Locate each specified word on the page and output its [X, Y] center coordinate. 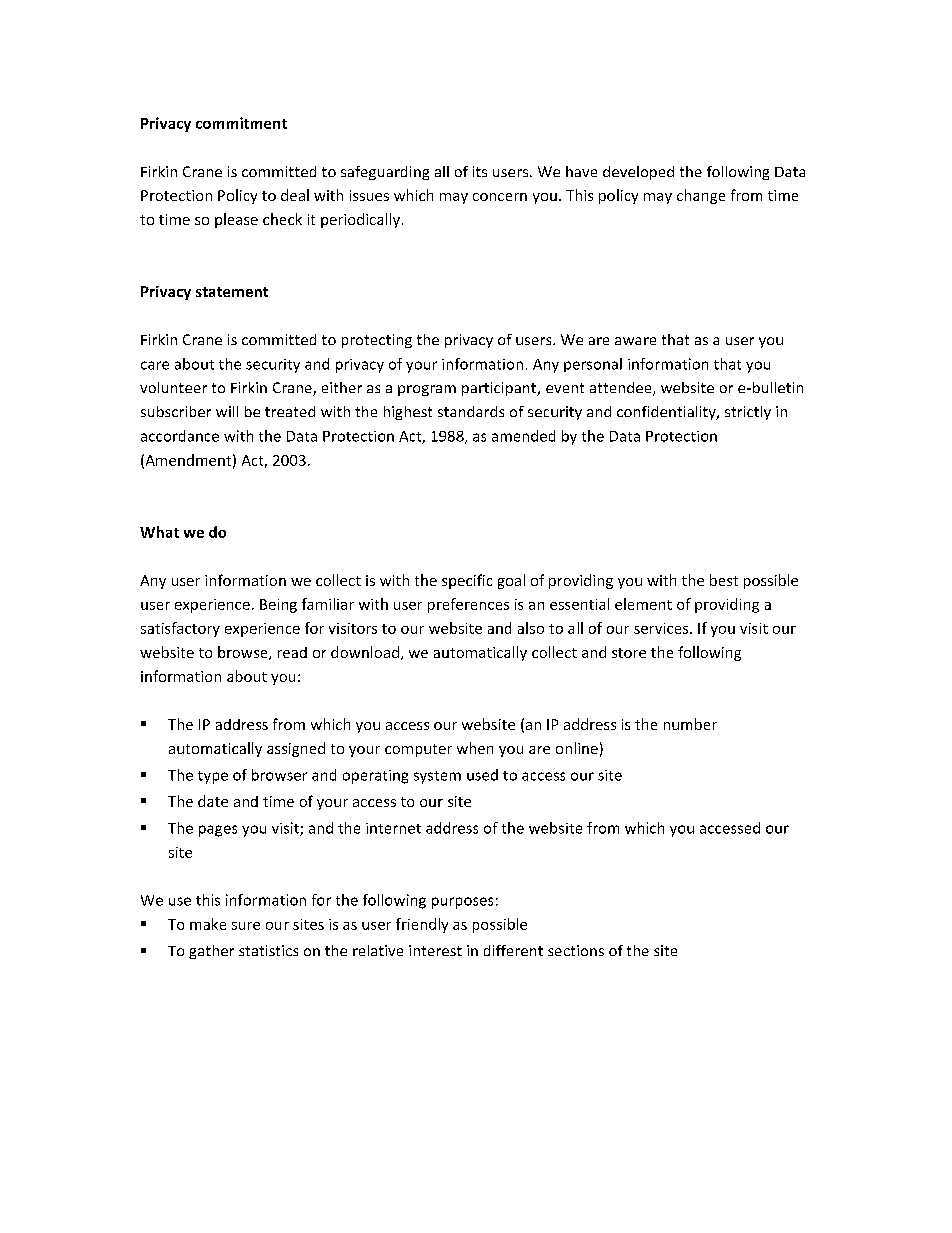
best [724, 580]
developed [638, 173]
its [480, 171]
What [159, 532]
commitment [241, 123]
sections [576, 950]
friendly [422, 925]
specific [467, 581]
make [208, 924]
